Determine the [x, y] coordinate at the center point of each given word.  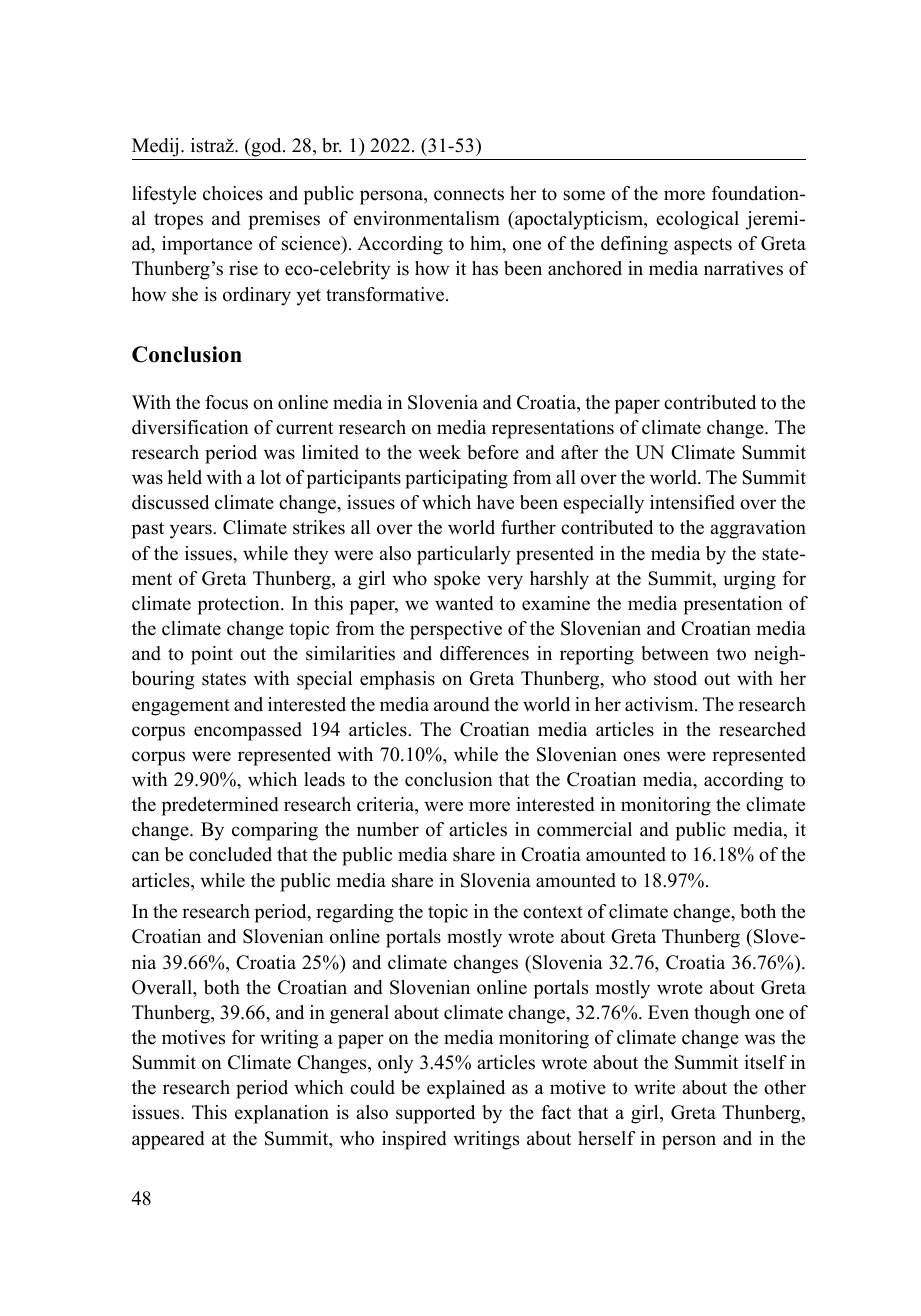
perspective [456, 630]
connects [469, 194]
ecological [697, 220]
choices [233, 193]
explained [466, 1089]
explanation [282, 1114]
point [212, 655]
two [731, 654]
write [654, 1087]
